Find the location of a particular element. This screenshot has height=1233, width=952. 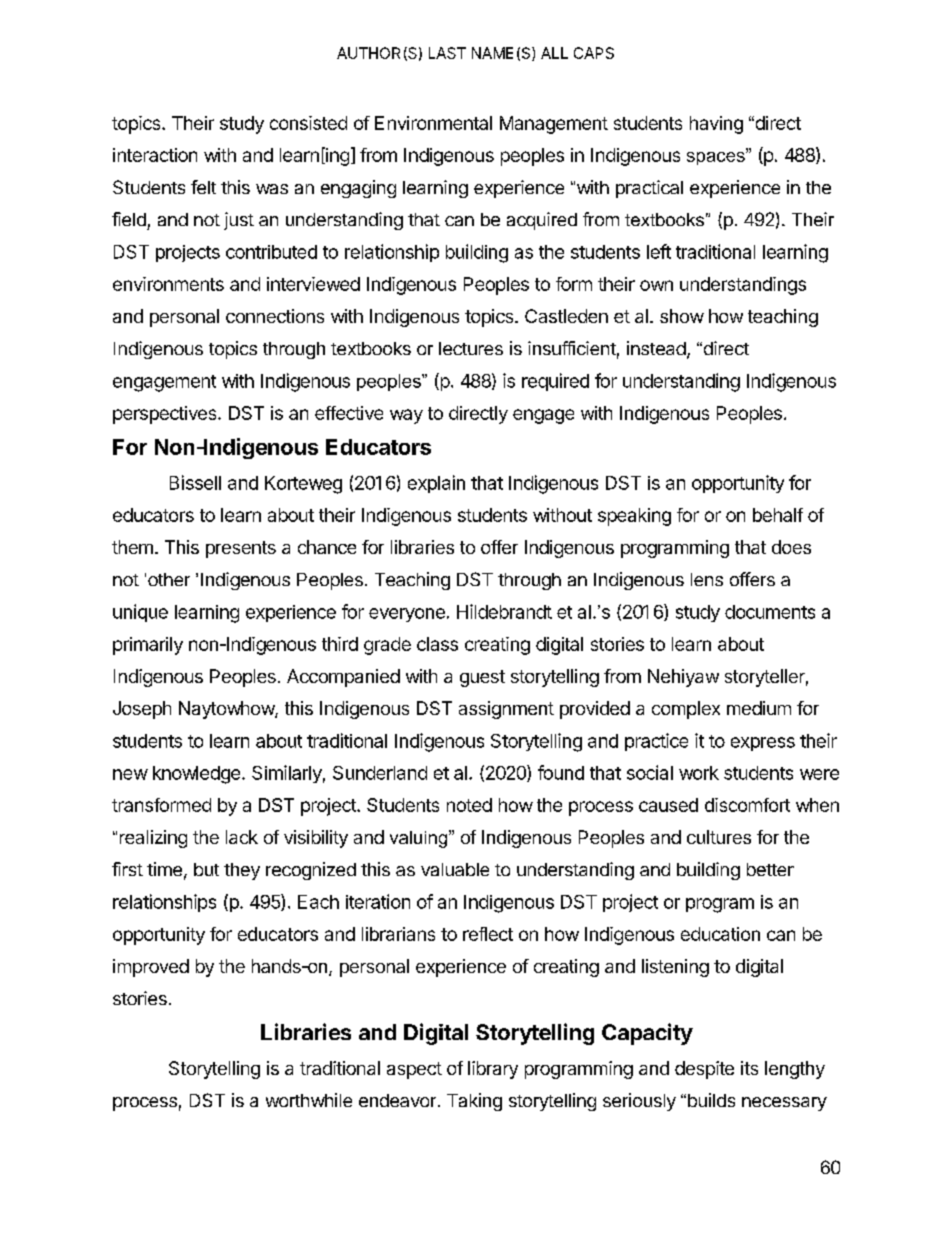

Bissell is located at coordinates (195, 482).
